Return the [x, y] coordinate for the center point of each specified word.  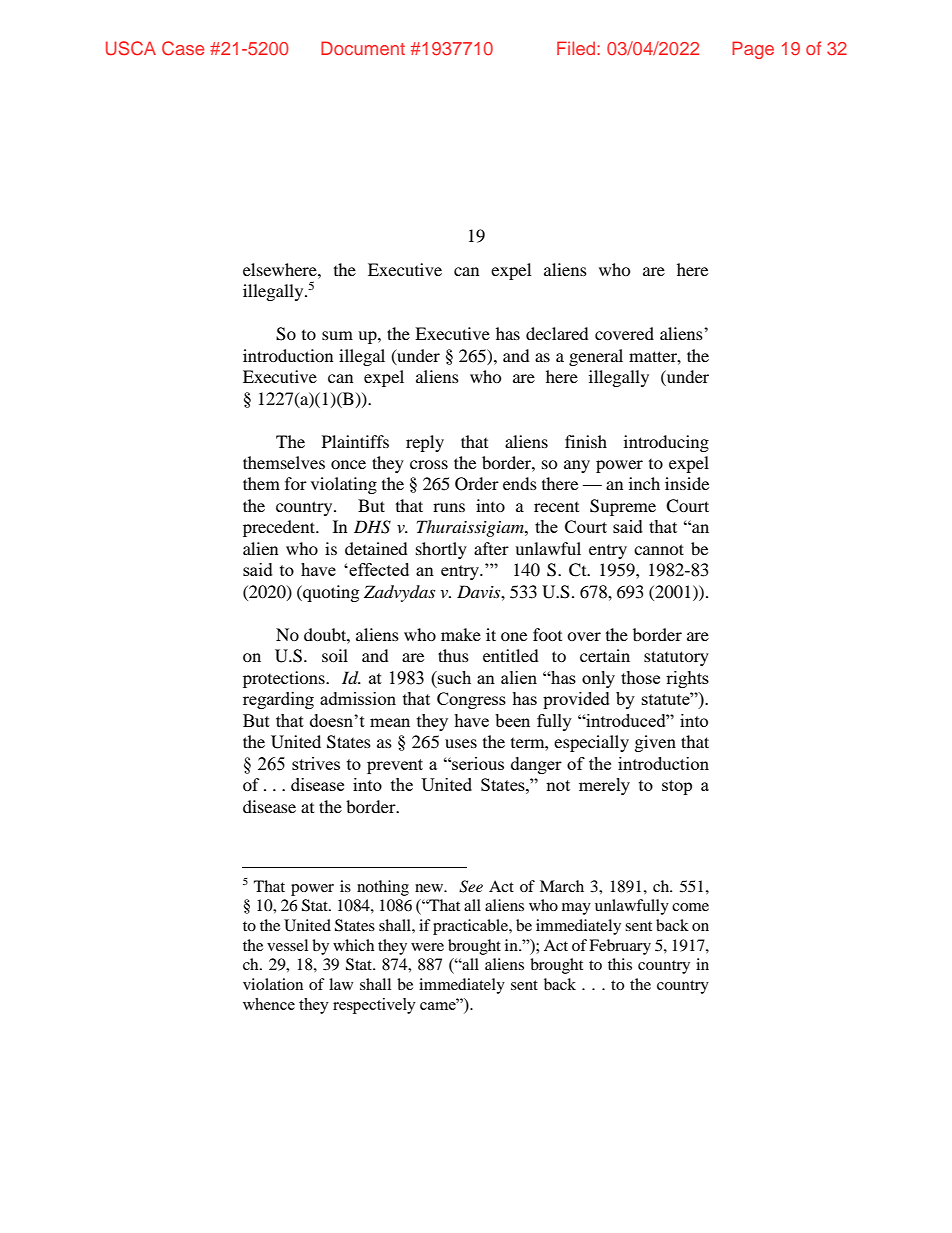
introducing [666, 443]
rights [687, 679]
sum [337, 335]
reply [425, 443]
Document [363, 48]
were [427, 947]
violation [273, 984]
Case [183, 48]
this [620, 964]
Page [753, 50]
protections [285, 679]
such [453, 677]
